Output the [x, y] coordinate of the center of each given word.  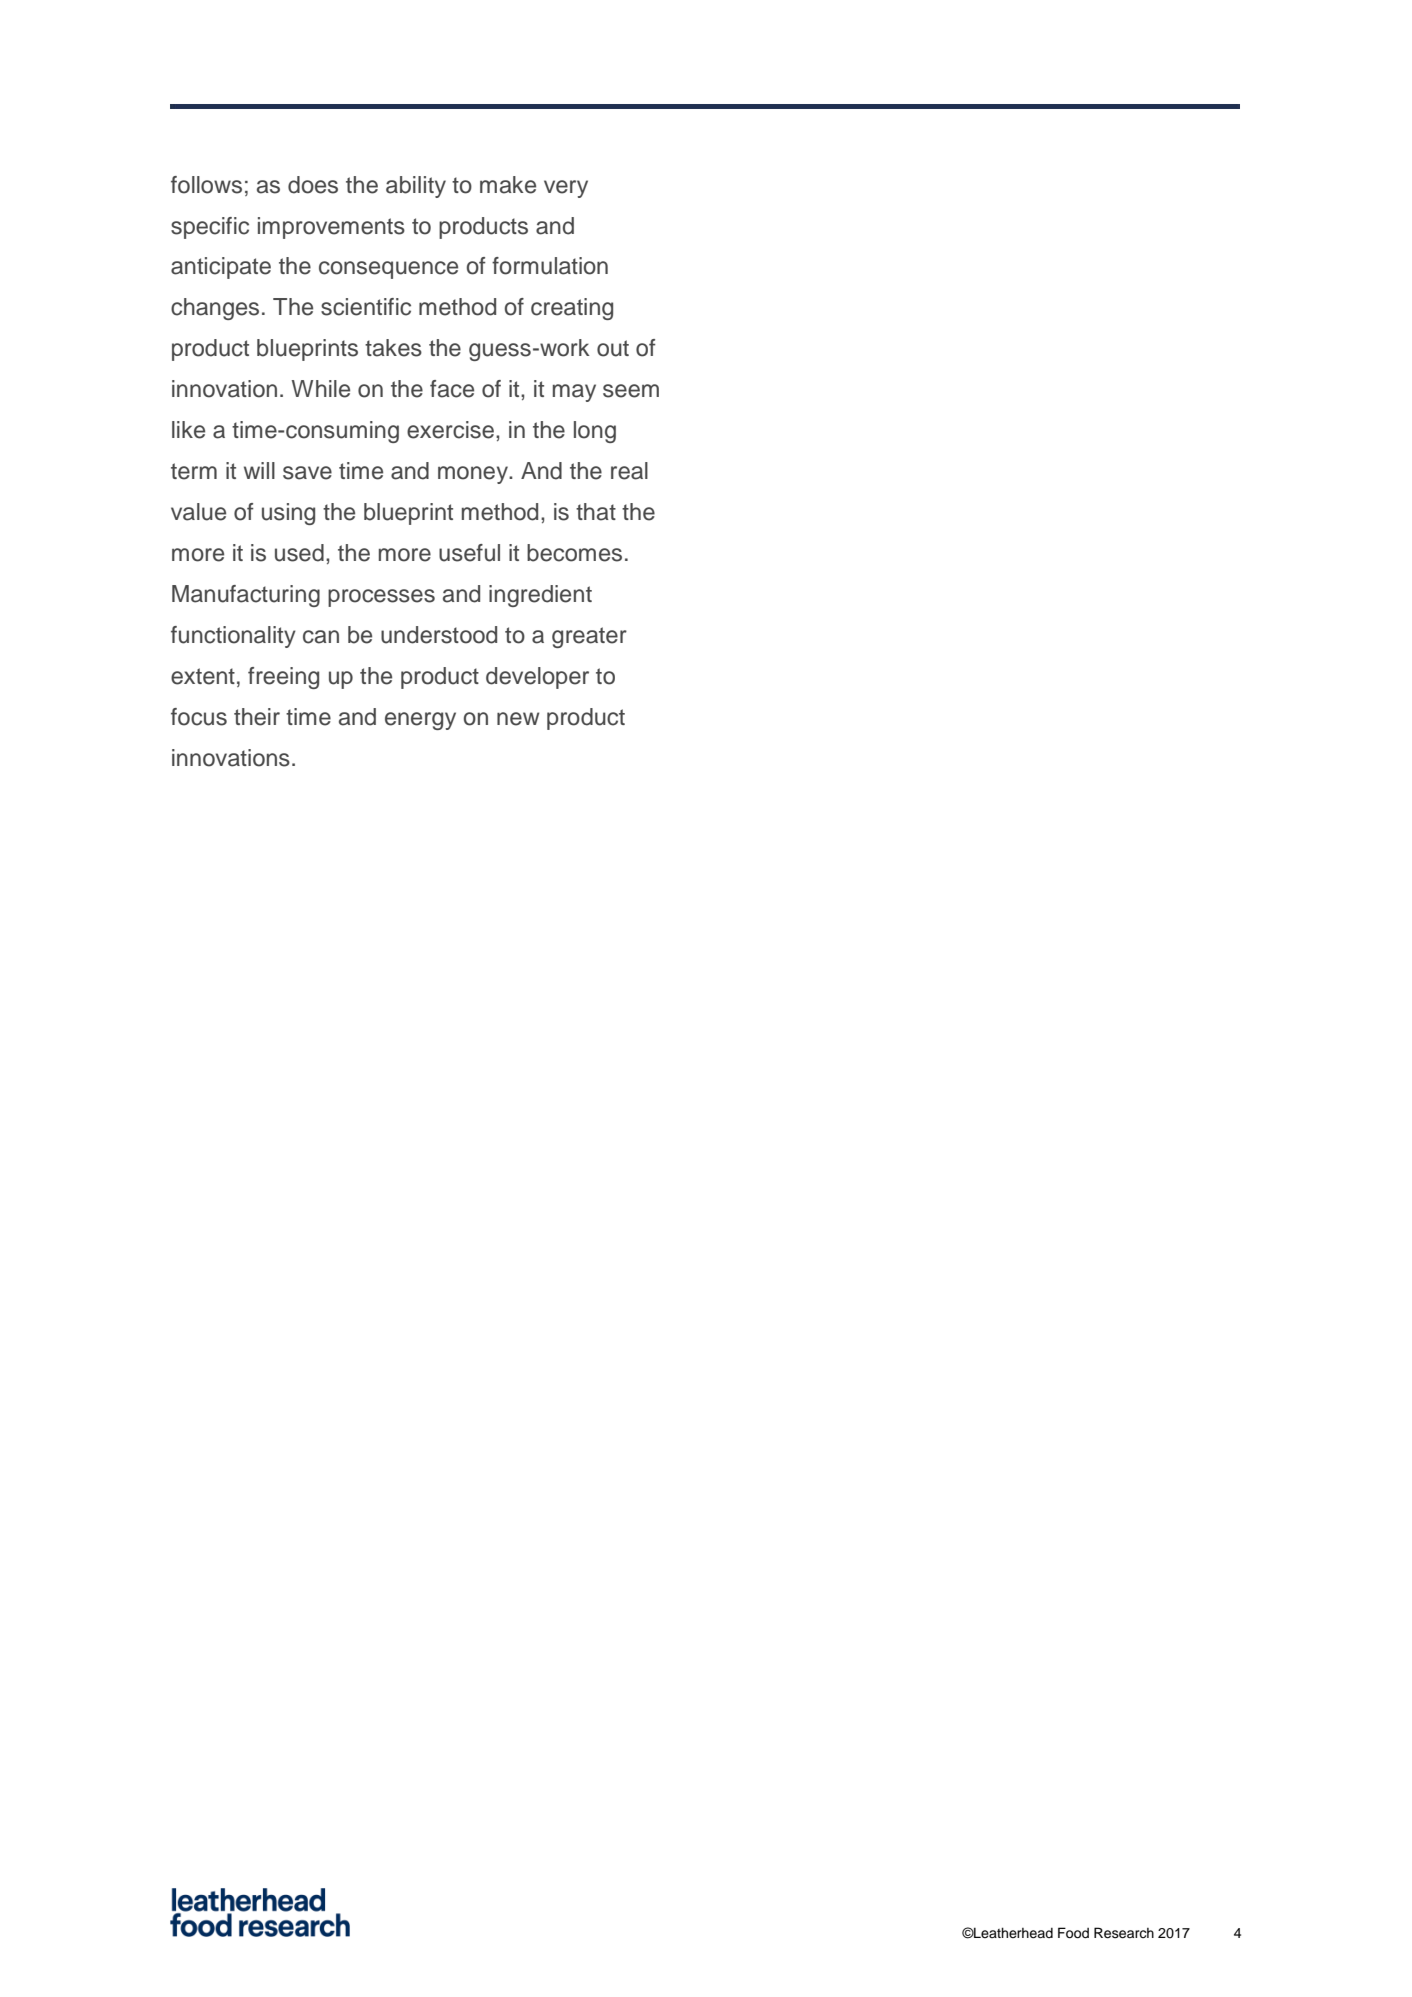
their [257, 717]
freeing [283, 678]
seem [631, 391]
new [518, 719]
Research [1124, 1933]
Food [1073, 1933]
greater [589, 637]
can [321, 637]
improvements [331, 228]
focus [199, 717]
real [629, 471]
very [566, 189]
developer [537, 678]
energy [420, 721]
